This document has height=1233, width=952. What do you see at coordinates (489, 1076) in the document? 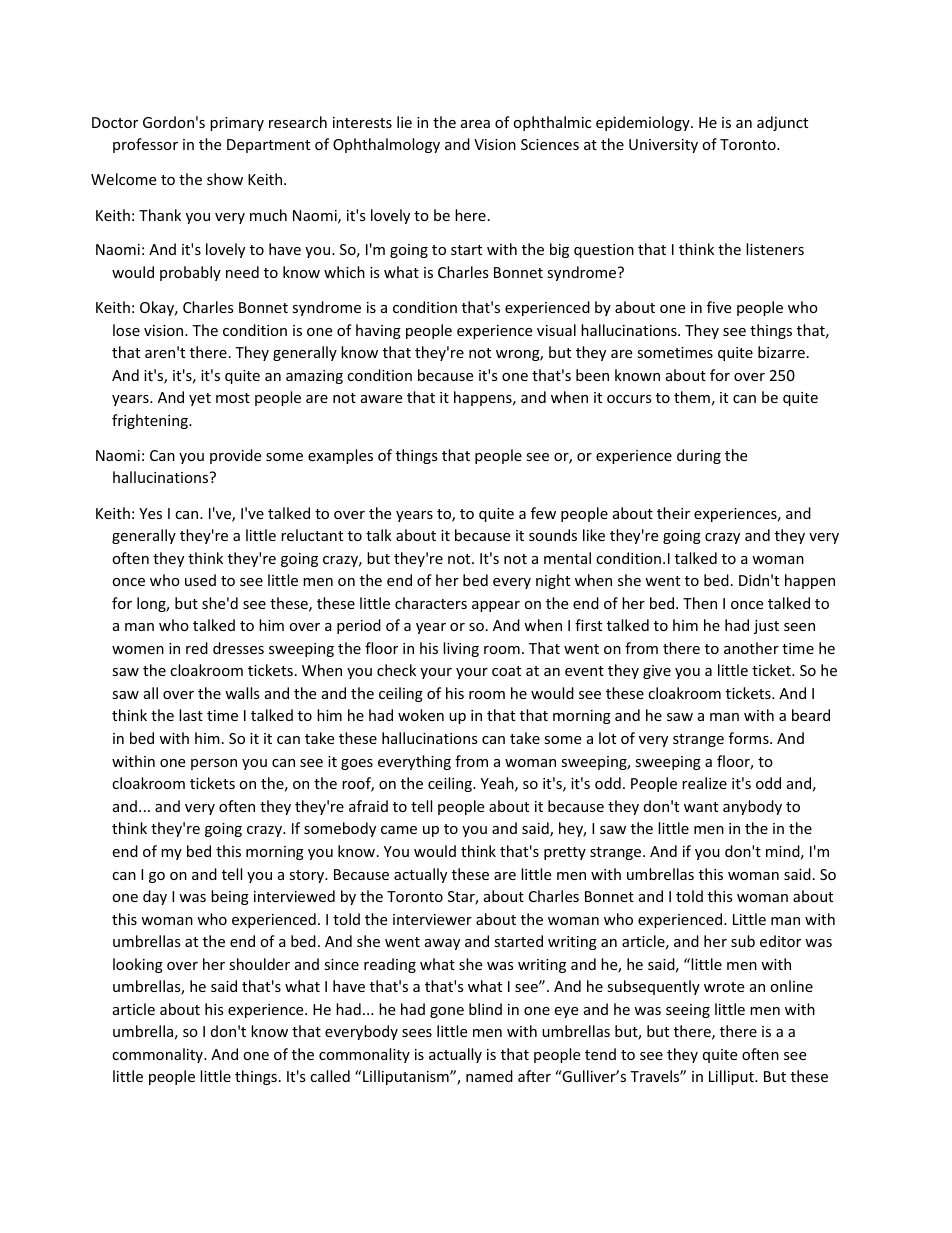
I see `named` at bounding box center [489, 1076].
